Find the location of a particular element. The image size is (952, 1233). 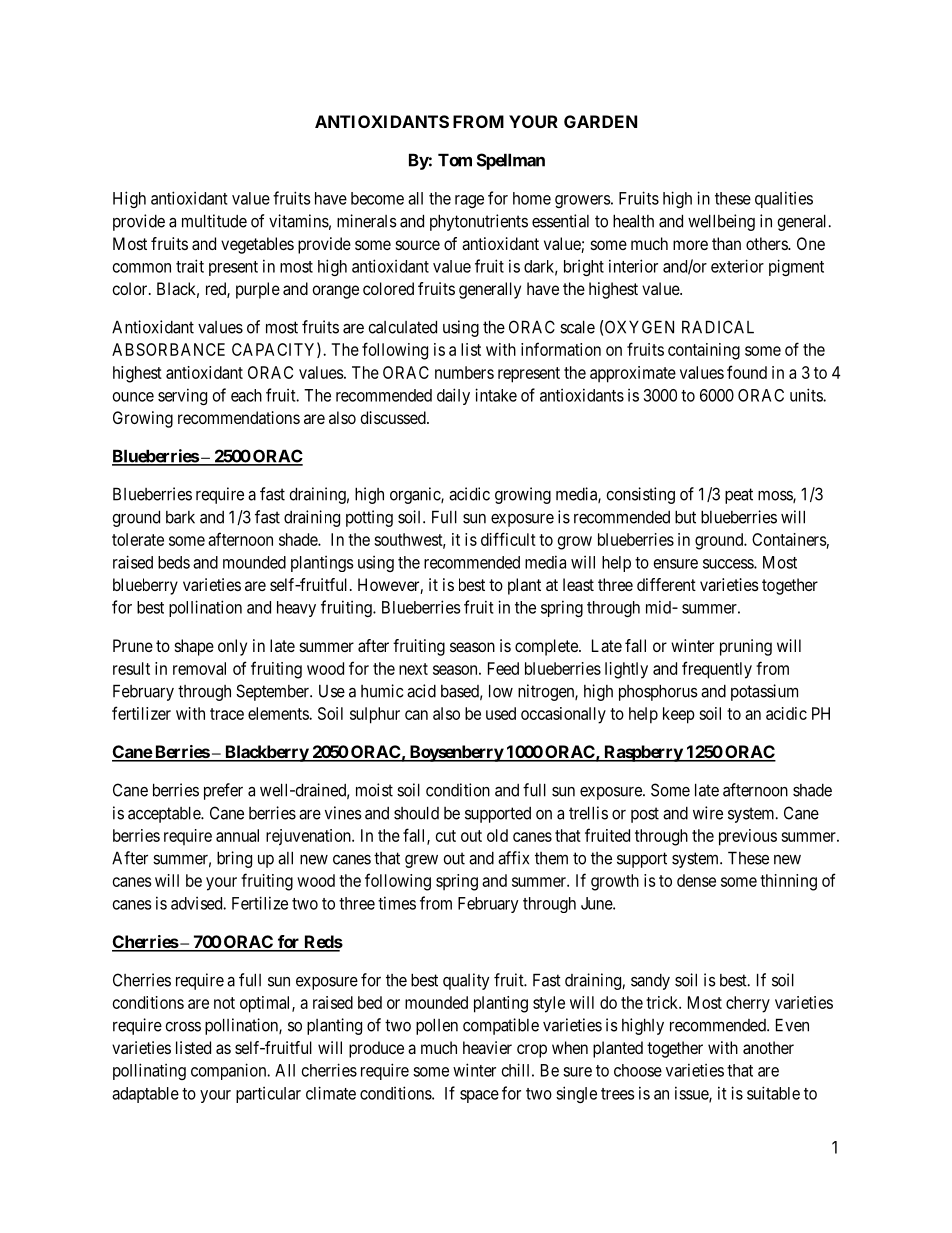

Feed is located at coordinates (503, 668).
